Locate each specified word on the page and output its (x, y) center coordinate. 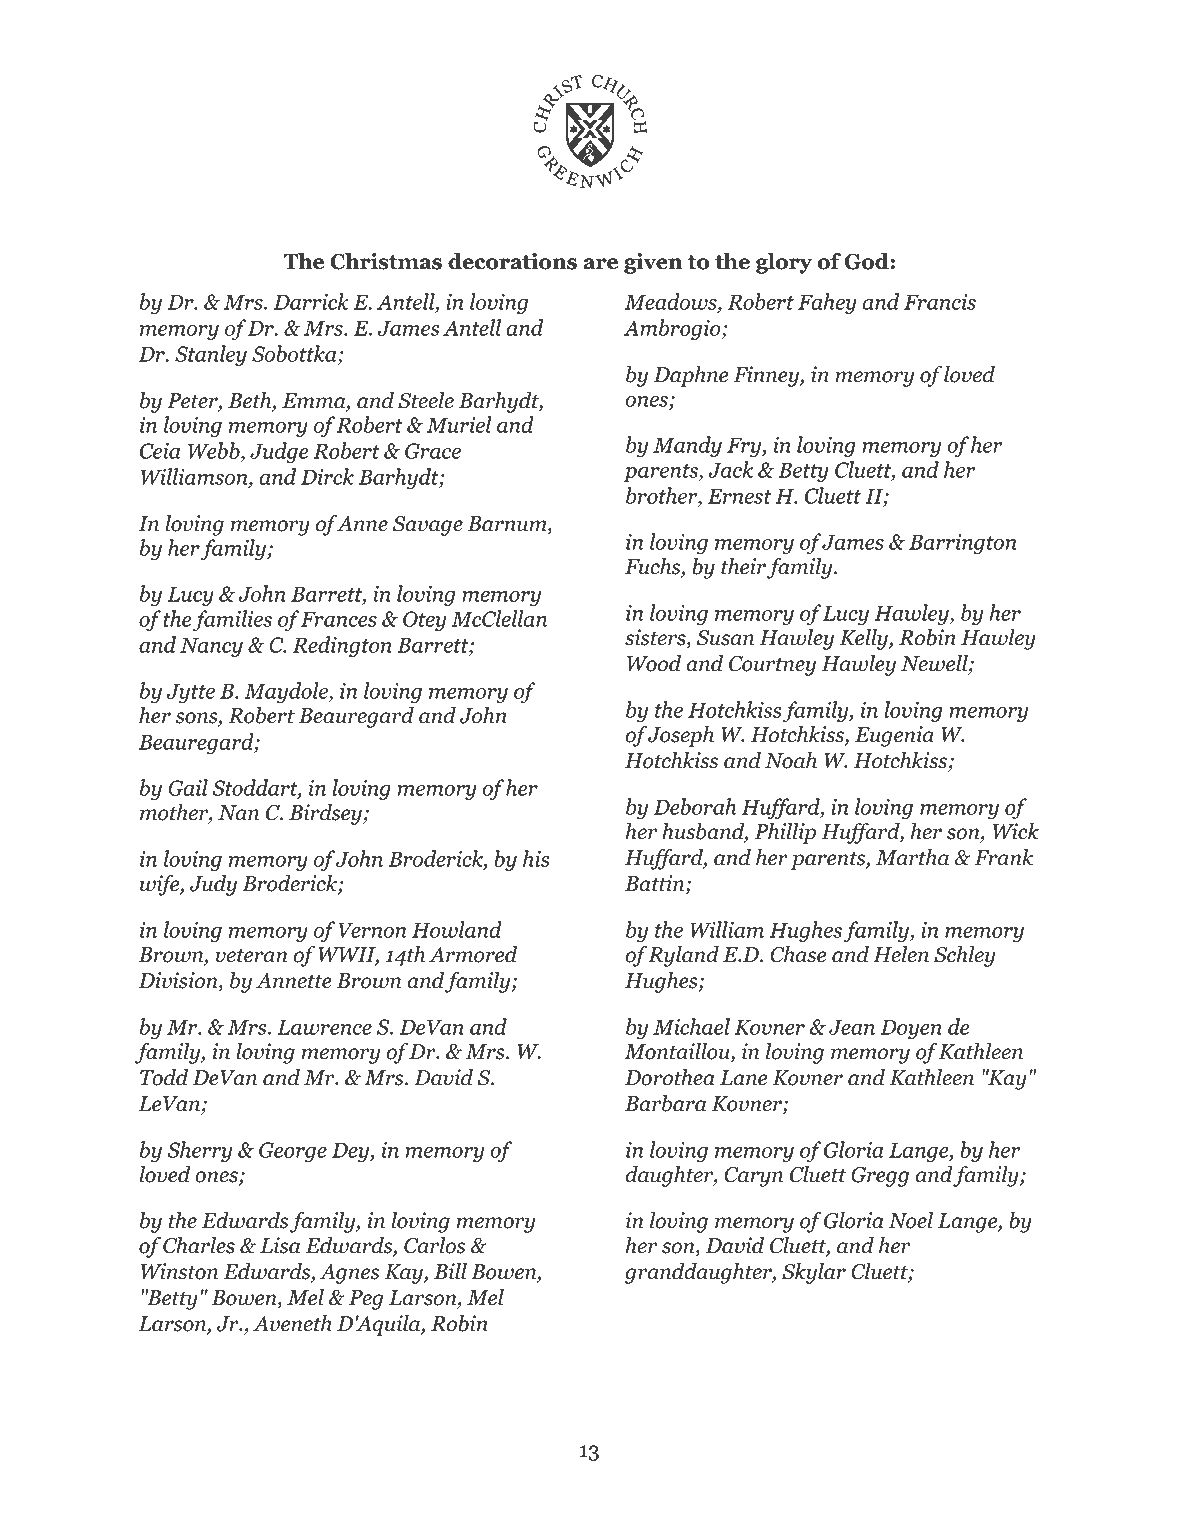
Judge (279, 452)
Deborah (695, 806)
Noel (910, 1220)
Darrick (311, 301)
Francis (940, 302)
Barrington (963, 544)
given (653, 263)
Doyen (911, 1029)
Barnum (508, 525)
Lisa (280, 1245)
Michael (691, 1026)
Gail (188, 787)
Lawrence (324, 1027)
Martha (912, 857)
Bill (450, 1271)
